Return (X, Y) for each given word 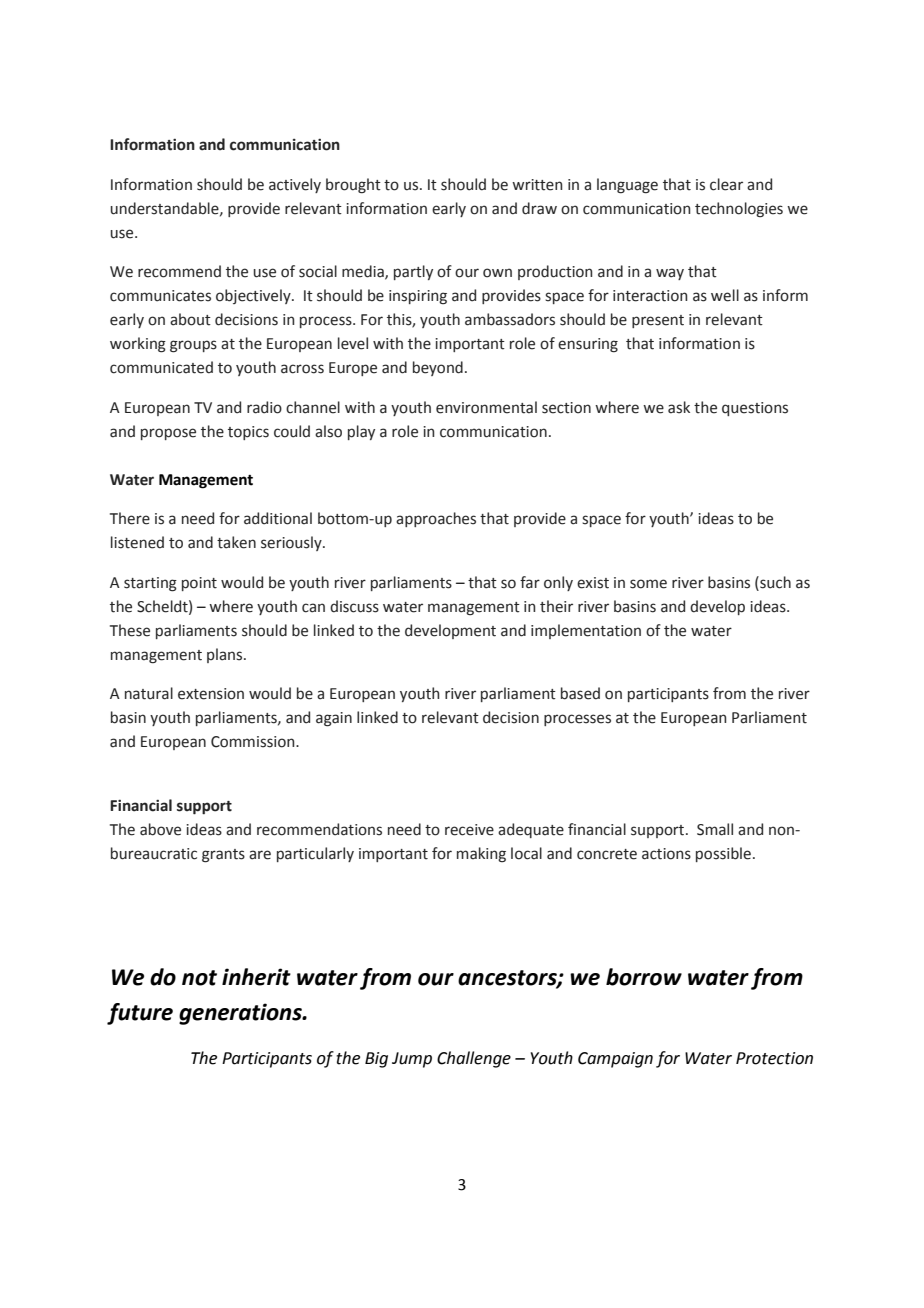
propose (168, 434)
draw (539, 208)
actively (295, 185)
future (140, 1014)
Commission (254, 742)
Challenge (474, 1059)
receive (469, 830)
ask (679, 407)
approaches (436, 519)
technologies (739, 210)
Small (715, 829)
